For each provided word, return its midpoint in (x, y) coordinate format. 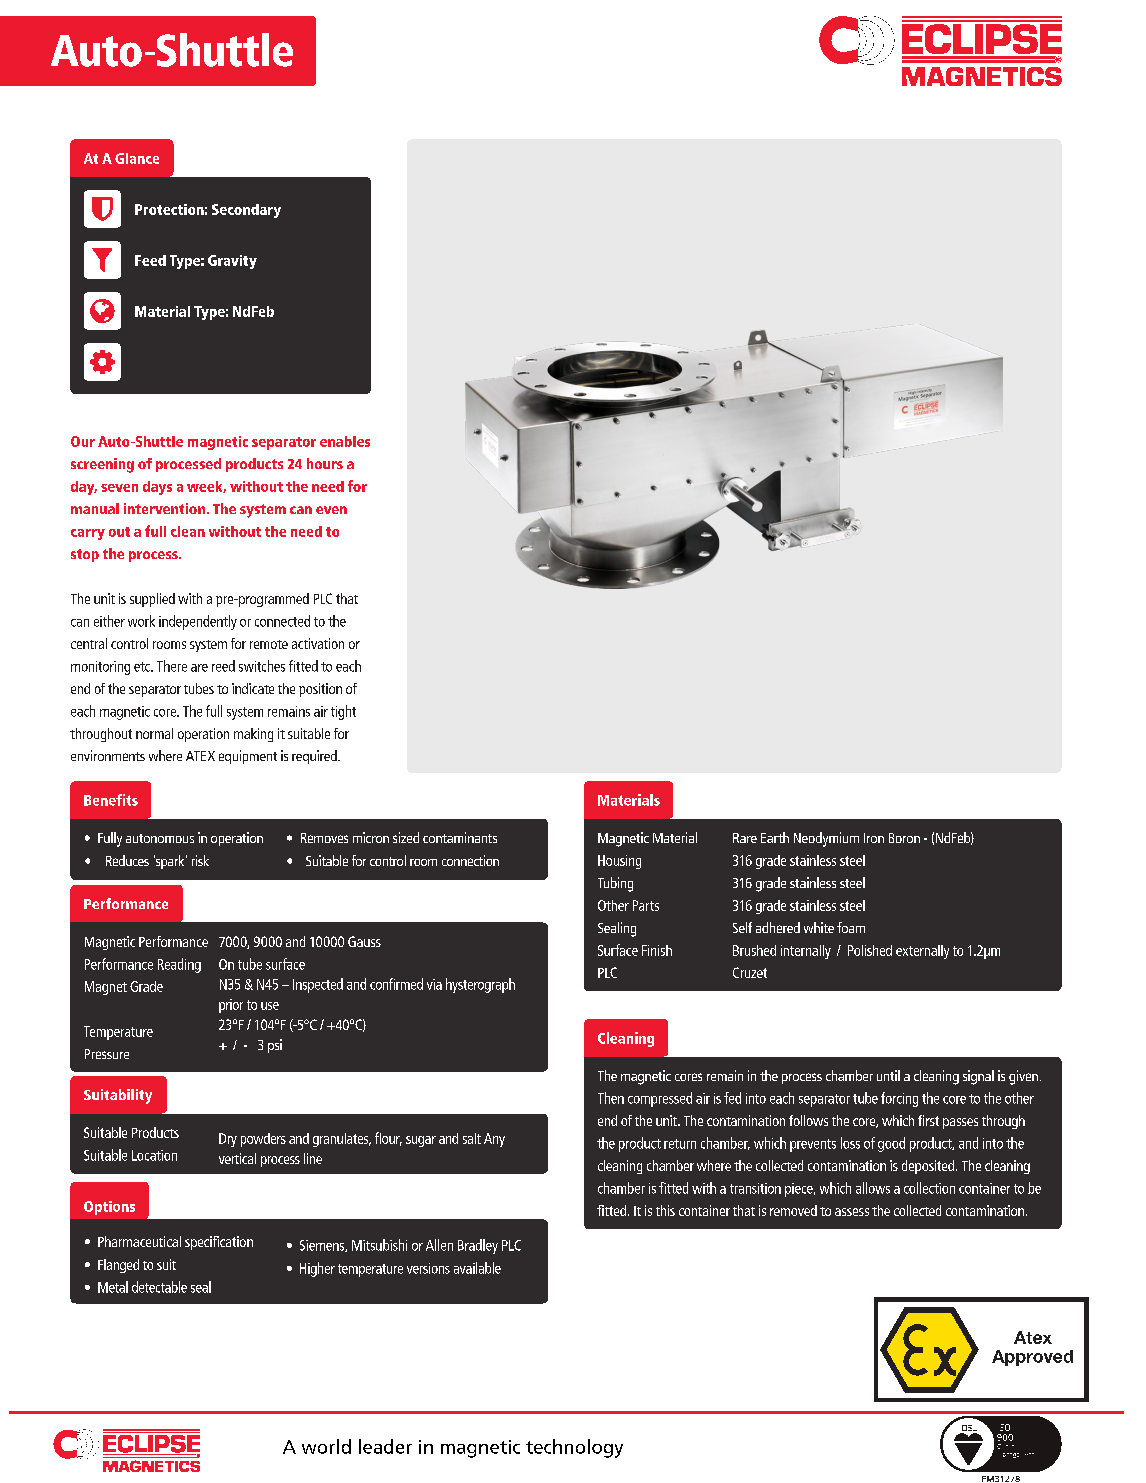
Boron (904, 838)
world (326, 1446)
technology (574, 1448)
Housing (619, 862)
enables (345, 441)
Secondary (246, 211)
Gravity (232, 262)
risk (200, 860)
